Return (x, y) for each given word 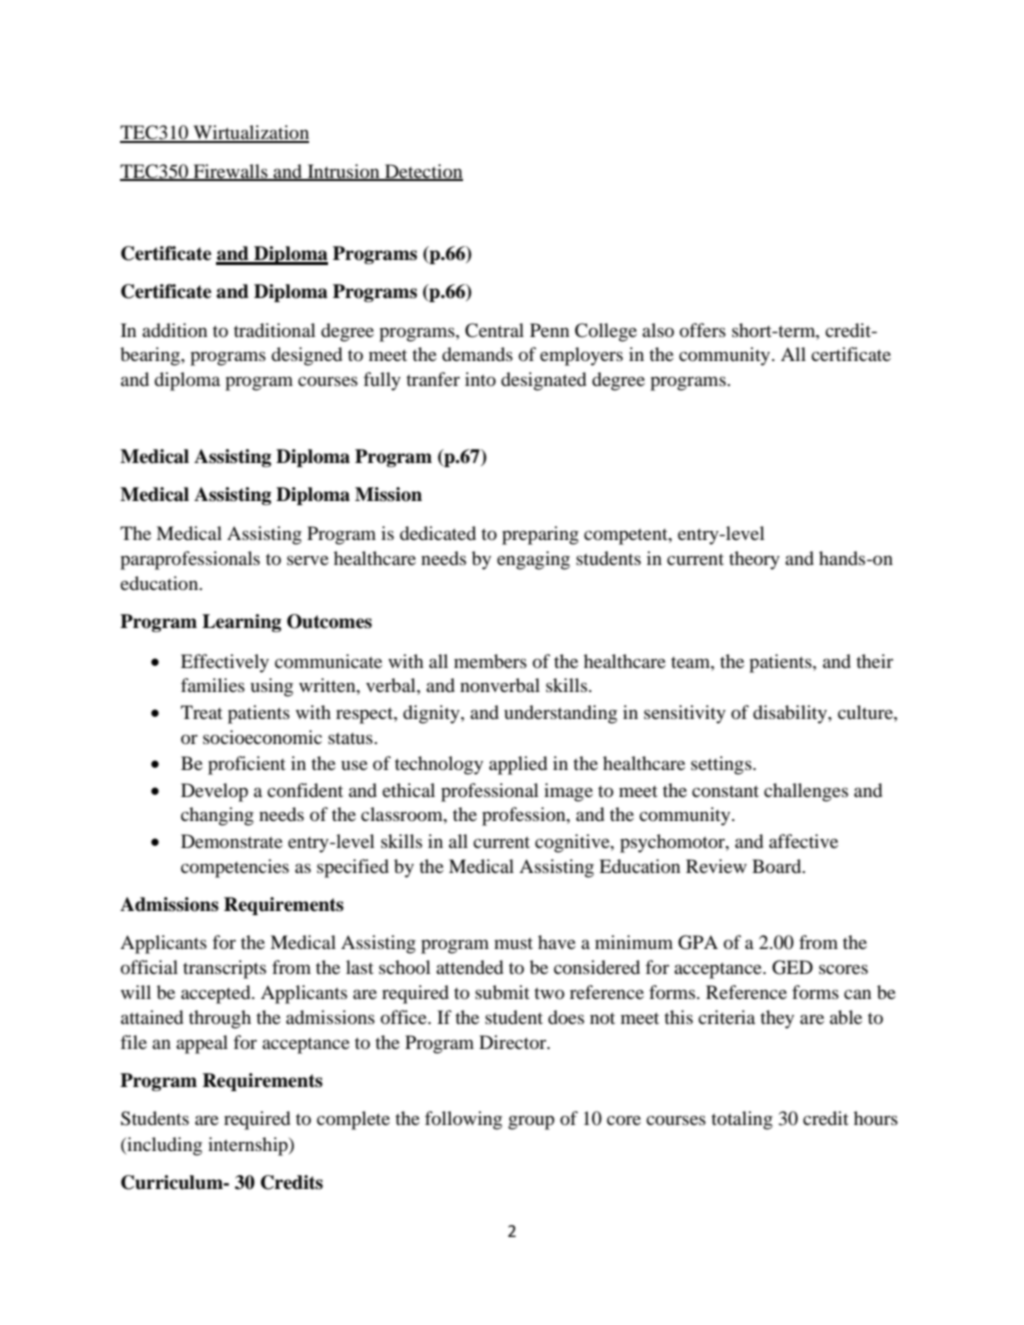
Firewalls (230, 172)
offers (703, 330)
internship (249, 1146)
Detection (423, 172)
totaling (742, 1120)
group (531, 1122)
